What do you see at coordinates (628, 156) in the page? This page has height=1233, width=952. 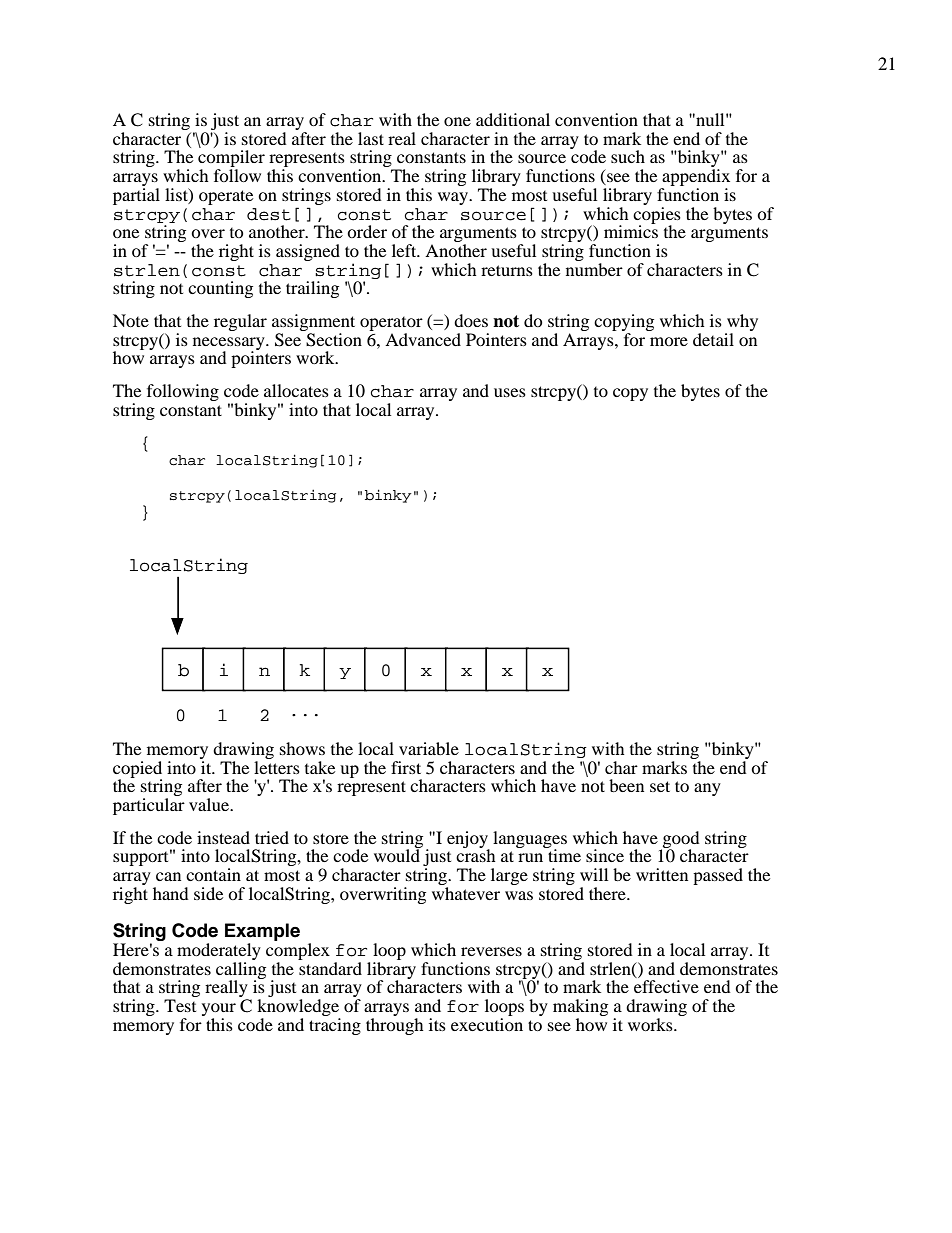 I see `such` at bounding box center [628, 156].
